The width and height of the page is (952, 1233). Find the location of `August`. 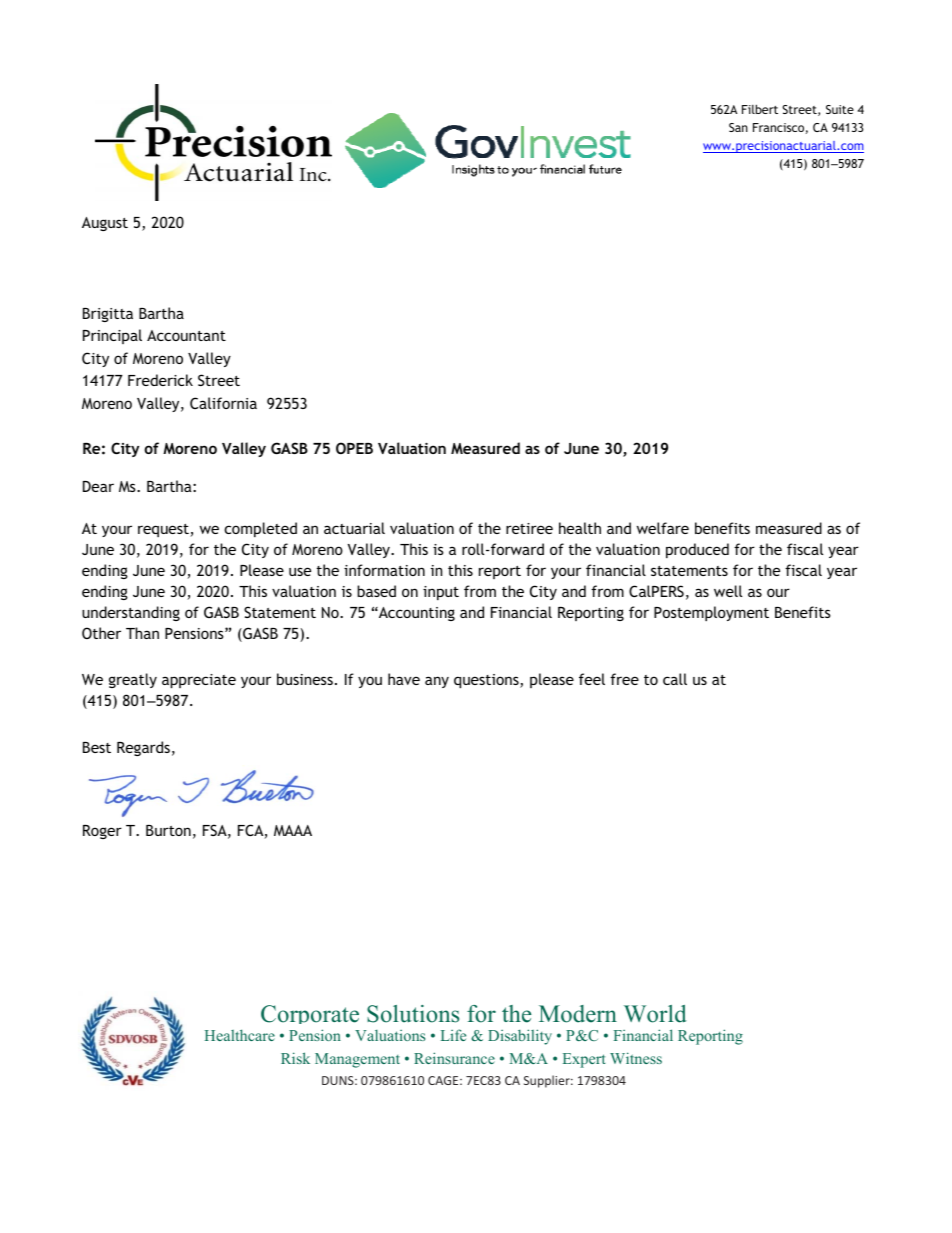

August is located at coordinates (105, 224).
